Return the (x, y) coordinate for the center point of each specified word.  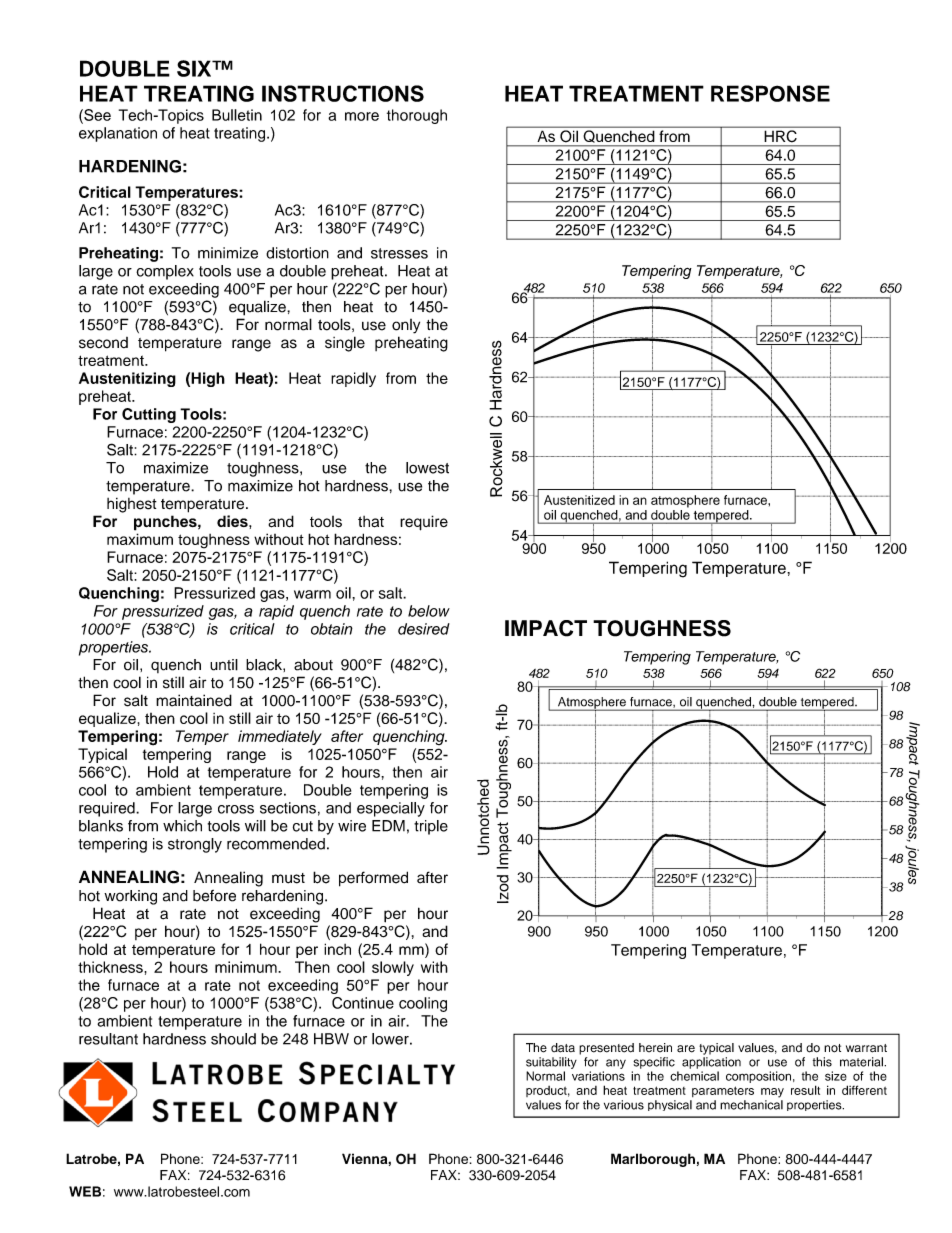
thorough (417, 116)
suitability (551, 1063)
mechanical (751, 1105)
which (182, 826)
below (429, 611)
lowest (427, 468)
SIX (195, 68)
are (686, 1049)
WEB (85, 1191)
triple (431, 827)
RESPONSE (770, 93)
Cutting (149, 415)
